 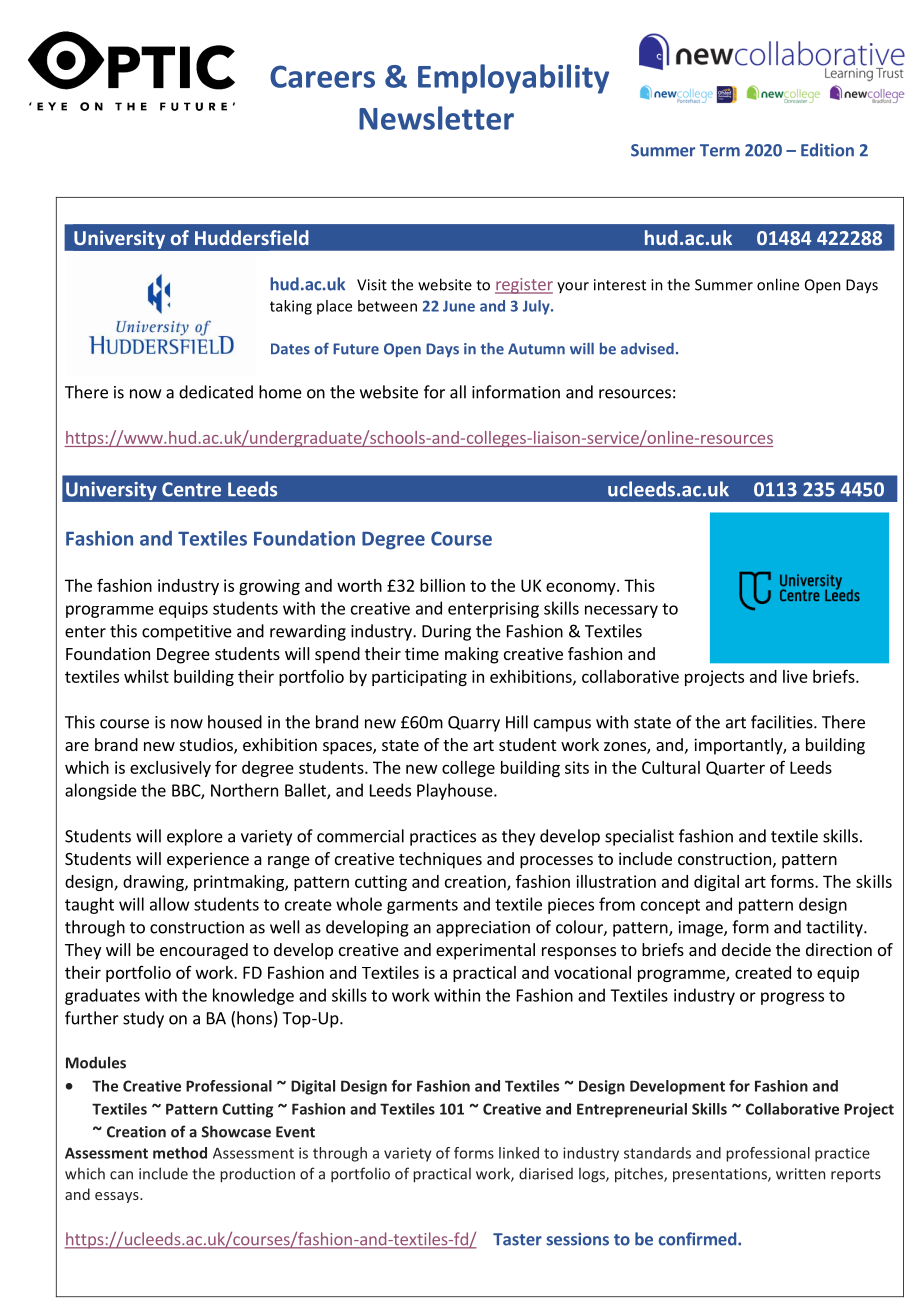 What do you see at coordinates (720, 150) in the screenshot?
I see `Term` at bounding box center [720, 150].
